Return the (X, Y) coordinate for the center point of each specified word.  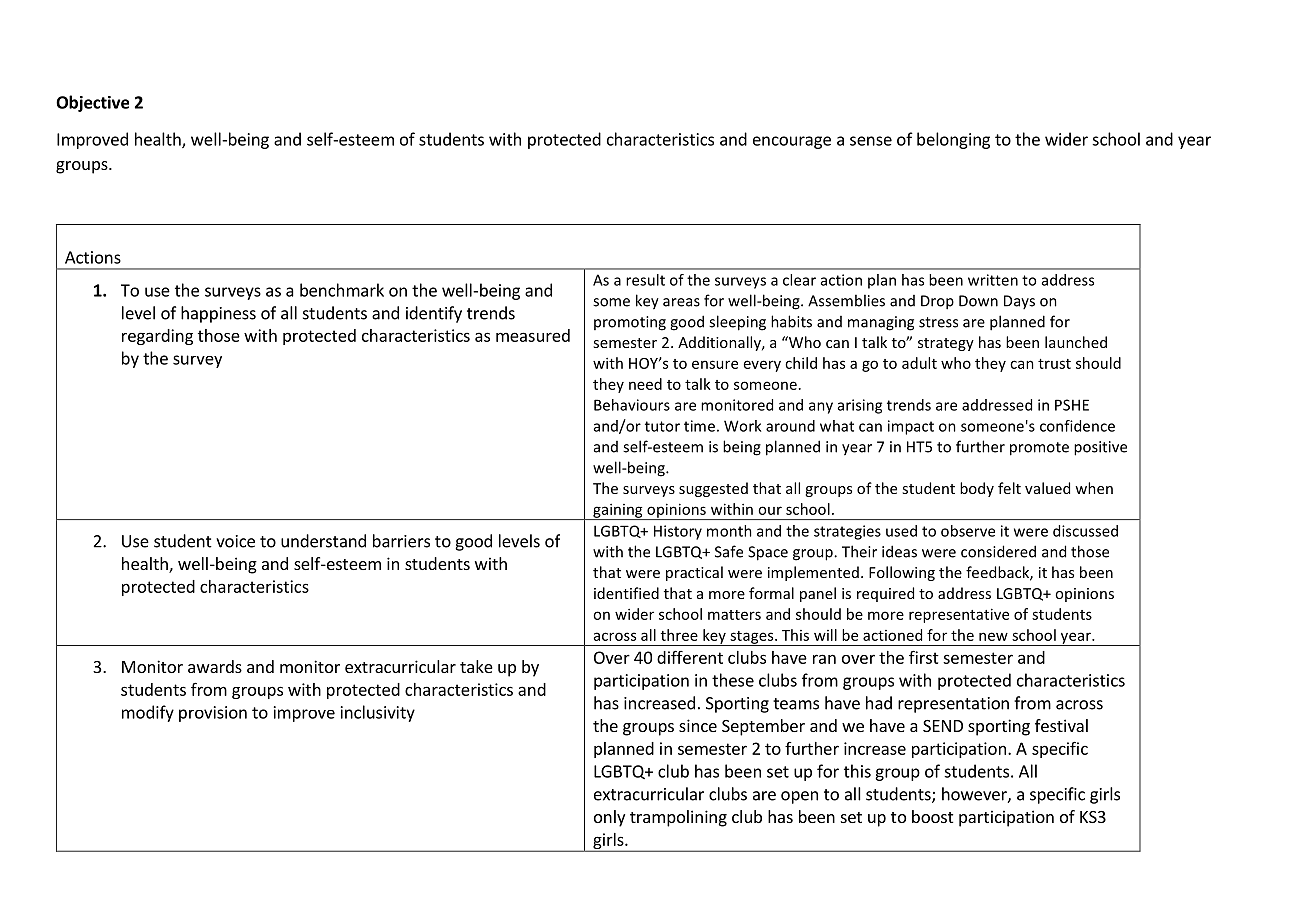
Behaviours (632, 405)
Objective (92, 103)
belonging (953, 140)
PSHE (1072, 405)
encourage (792, 142)
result (645, 280)
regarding (157, 337)
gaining (618, 511)
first (924, 657)
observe (968, 531)
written (993, 280)
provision (213, 714)
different (690, 657)
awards (215, 666)
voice (235, 541)
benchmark (342, 290)
